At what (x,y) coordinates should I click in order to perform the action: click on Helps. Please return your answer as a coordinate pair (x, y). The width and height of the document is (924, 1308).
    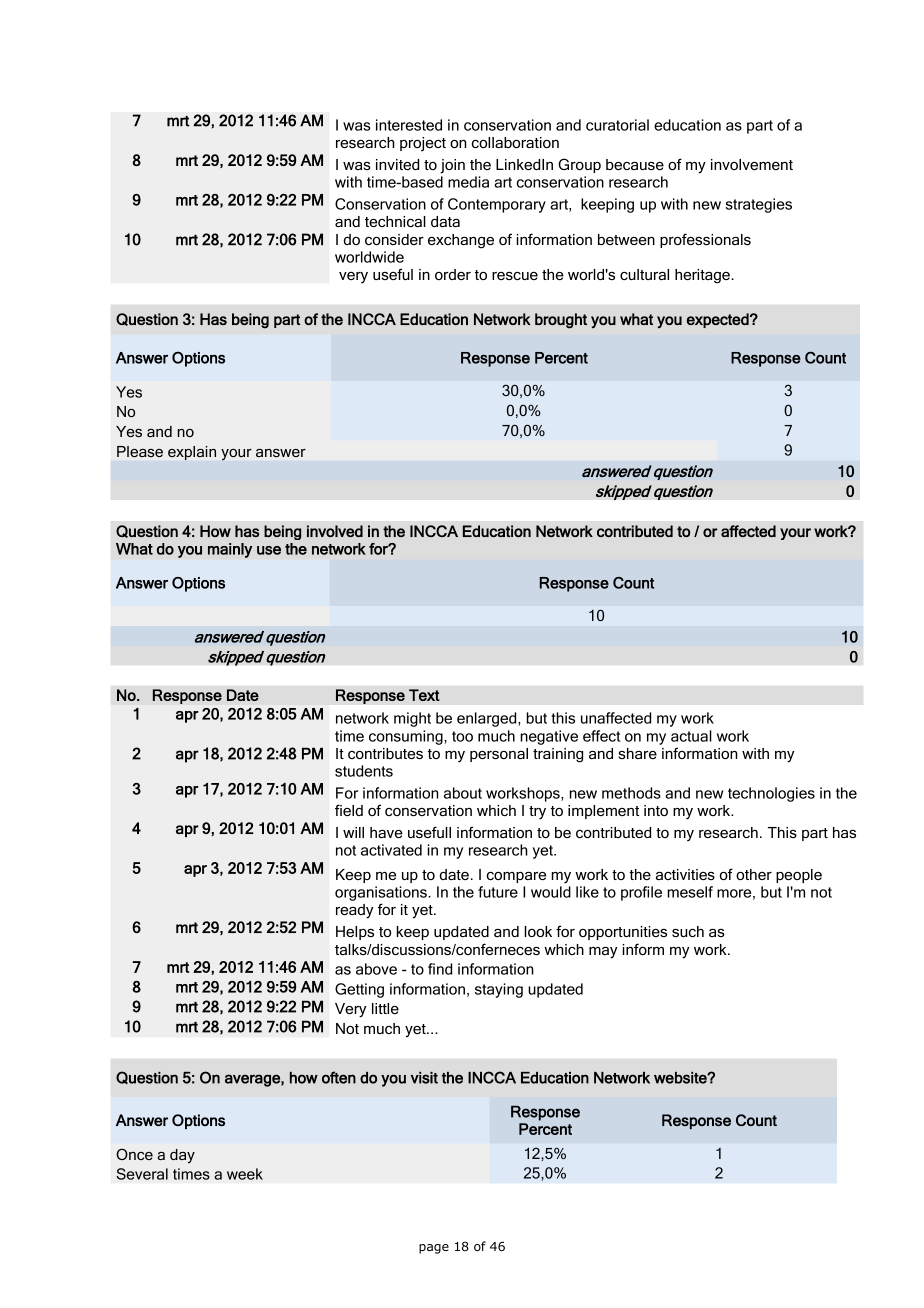
    Looking at the image, I should click on (355, 933).
